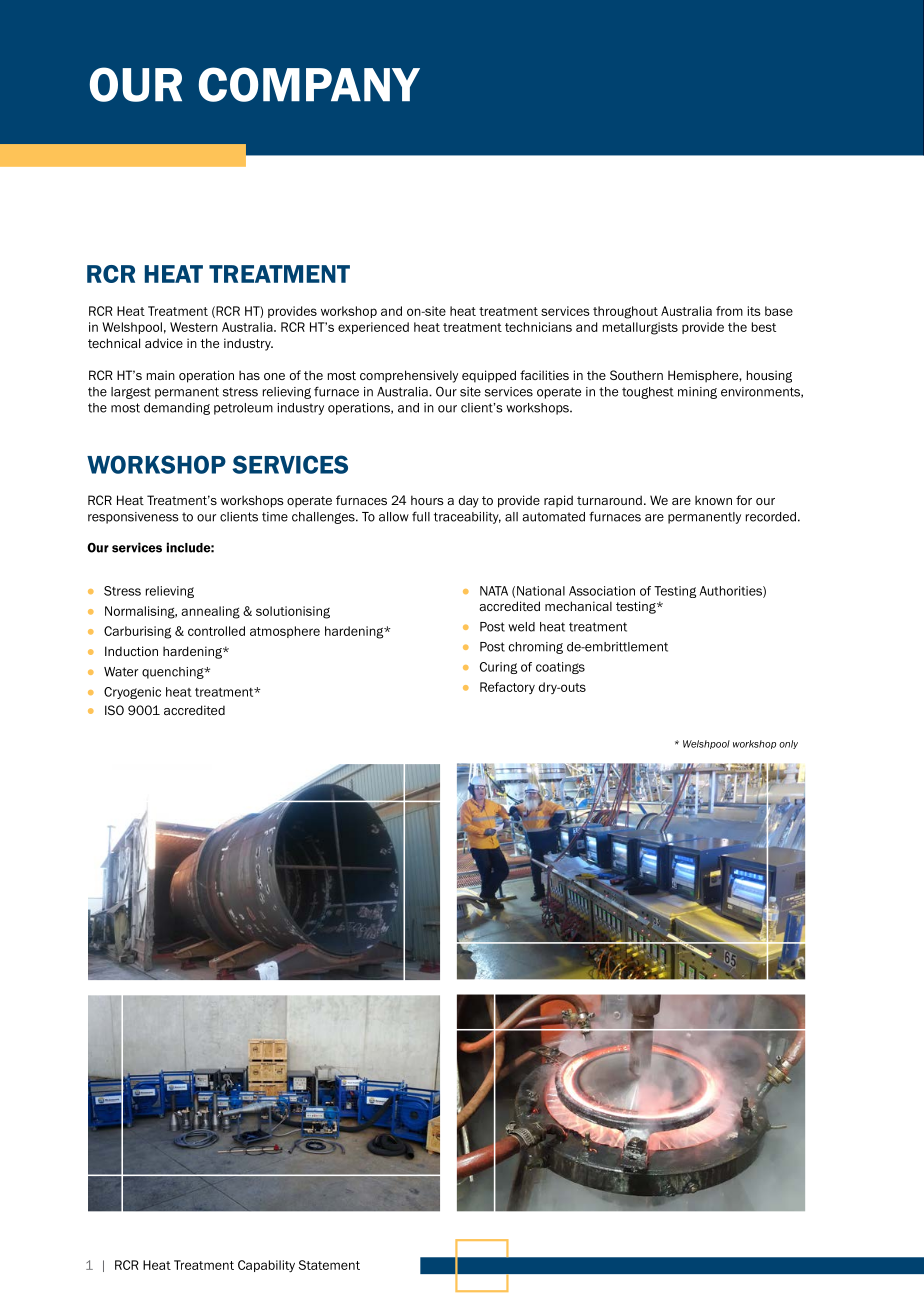  I want to click on experienced, so click(373, 328).
